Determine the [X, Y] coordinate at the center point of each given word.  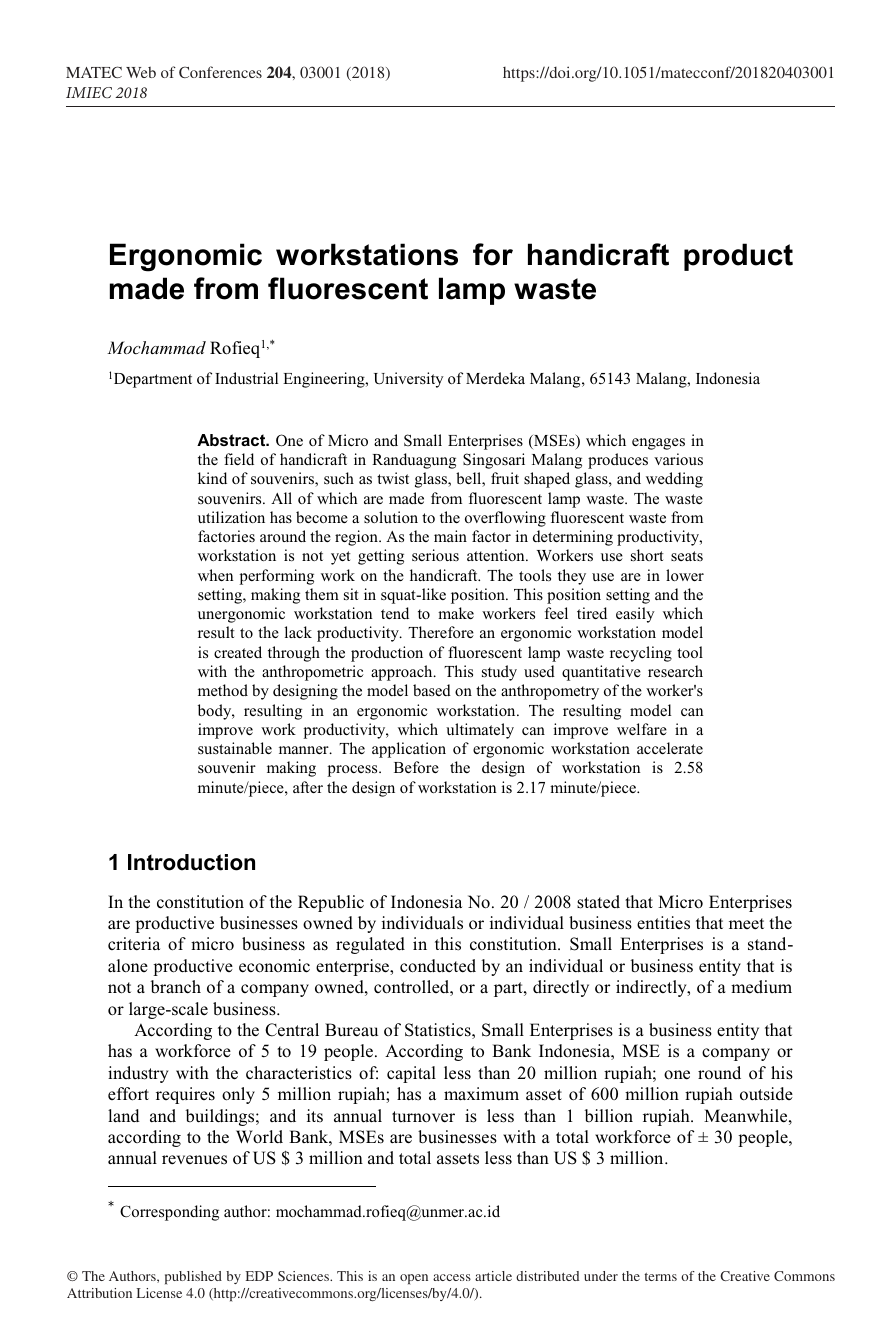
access [452, 1277]
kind [212, 478]
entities [663, 923]
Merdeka [495, 378]
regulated [370, 945]
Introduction [191, 862]
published [193, 1278]
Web [141, 72]
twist [393, 478]
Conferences [220, 72]
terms [661, 1277]
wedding [674, 480]
